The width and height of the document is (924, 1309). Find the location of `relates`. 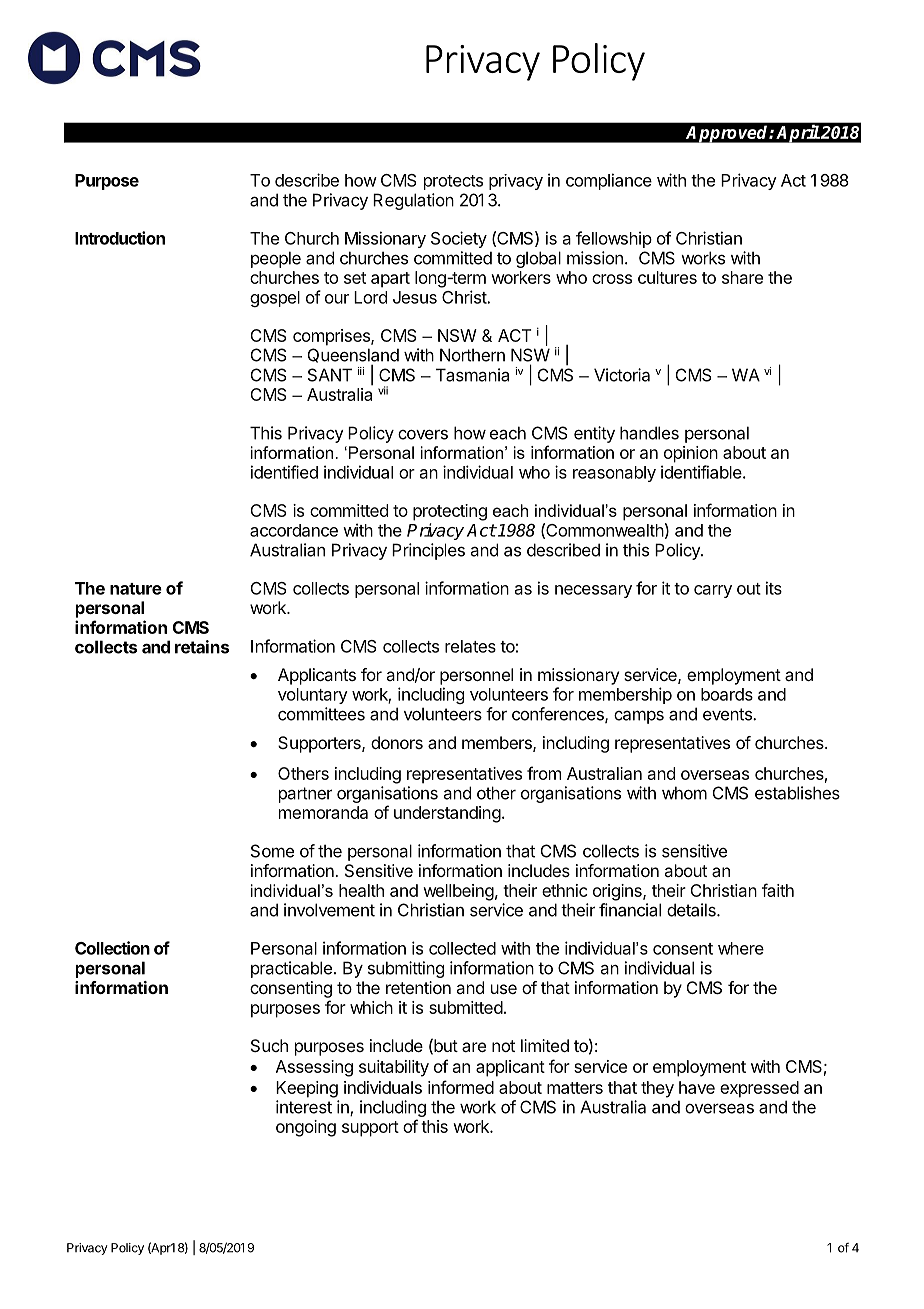

relates is located at coordinates (470, 646).
